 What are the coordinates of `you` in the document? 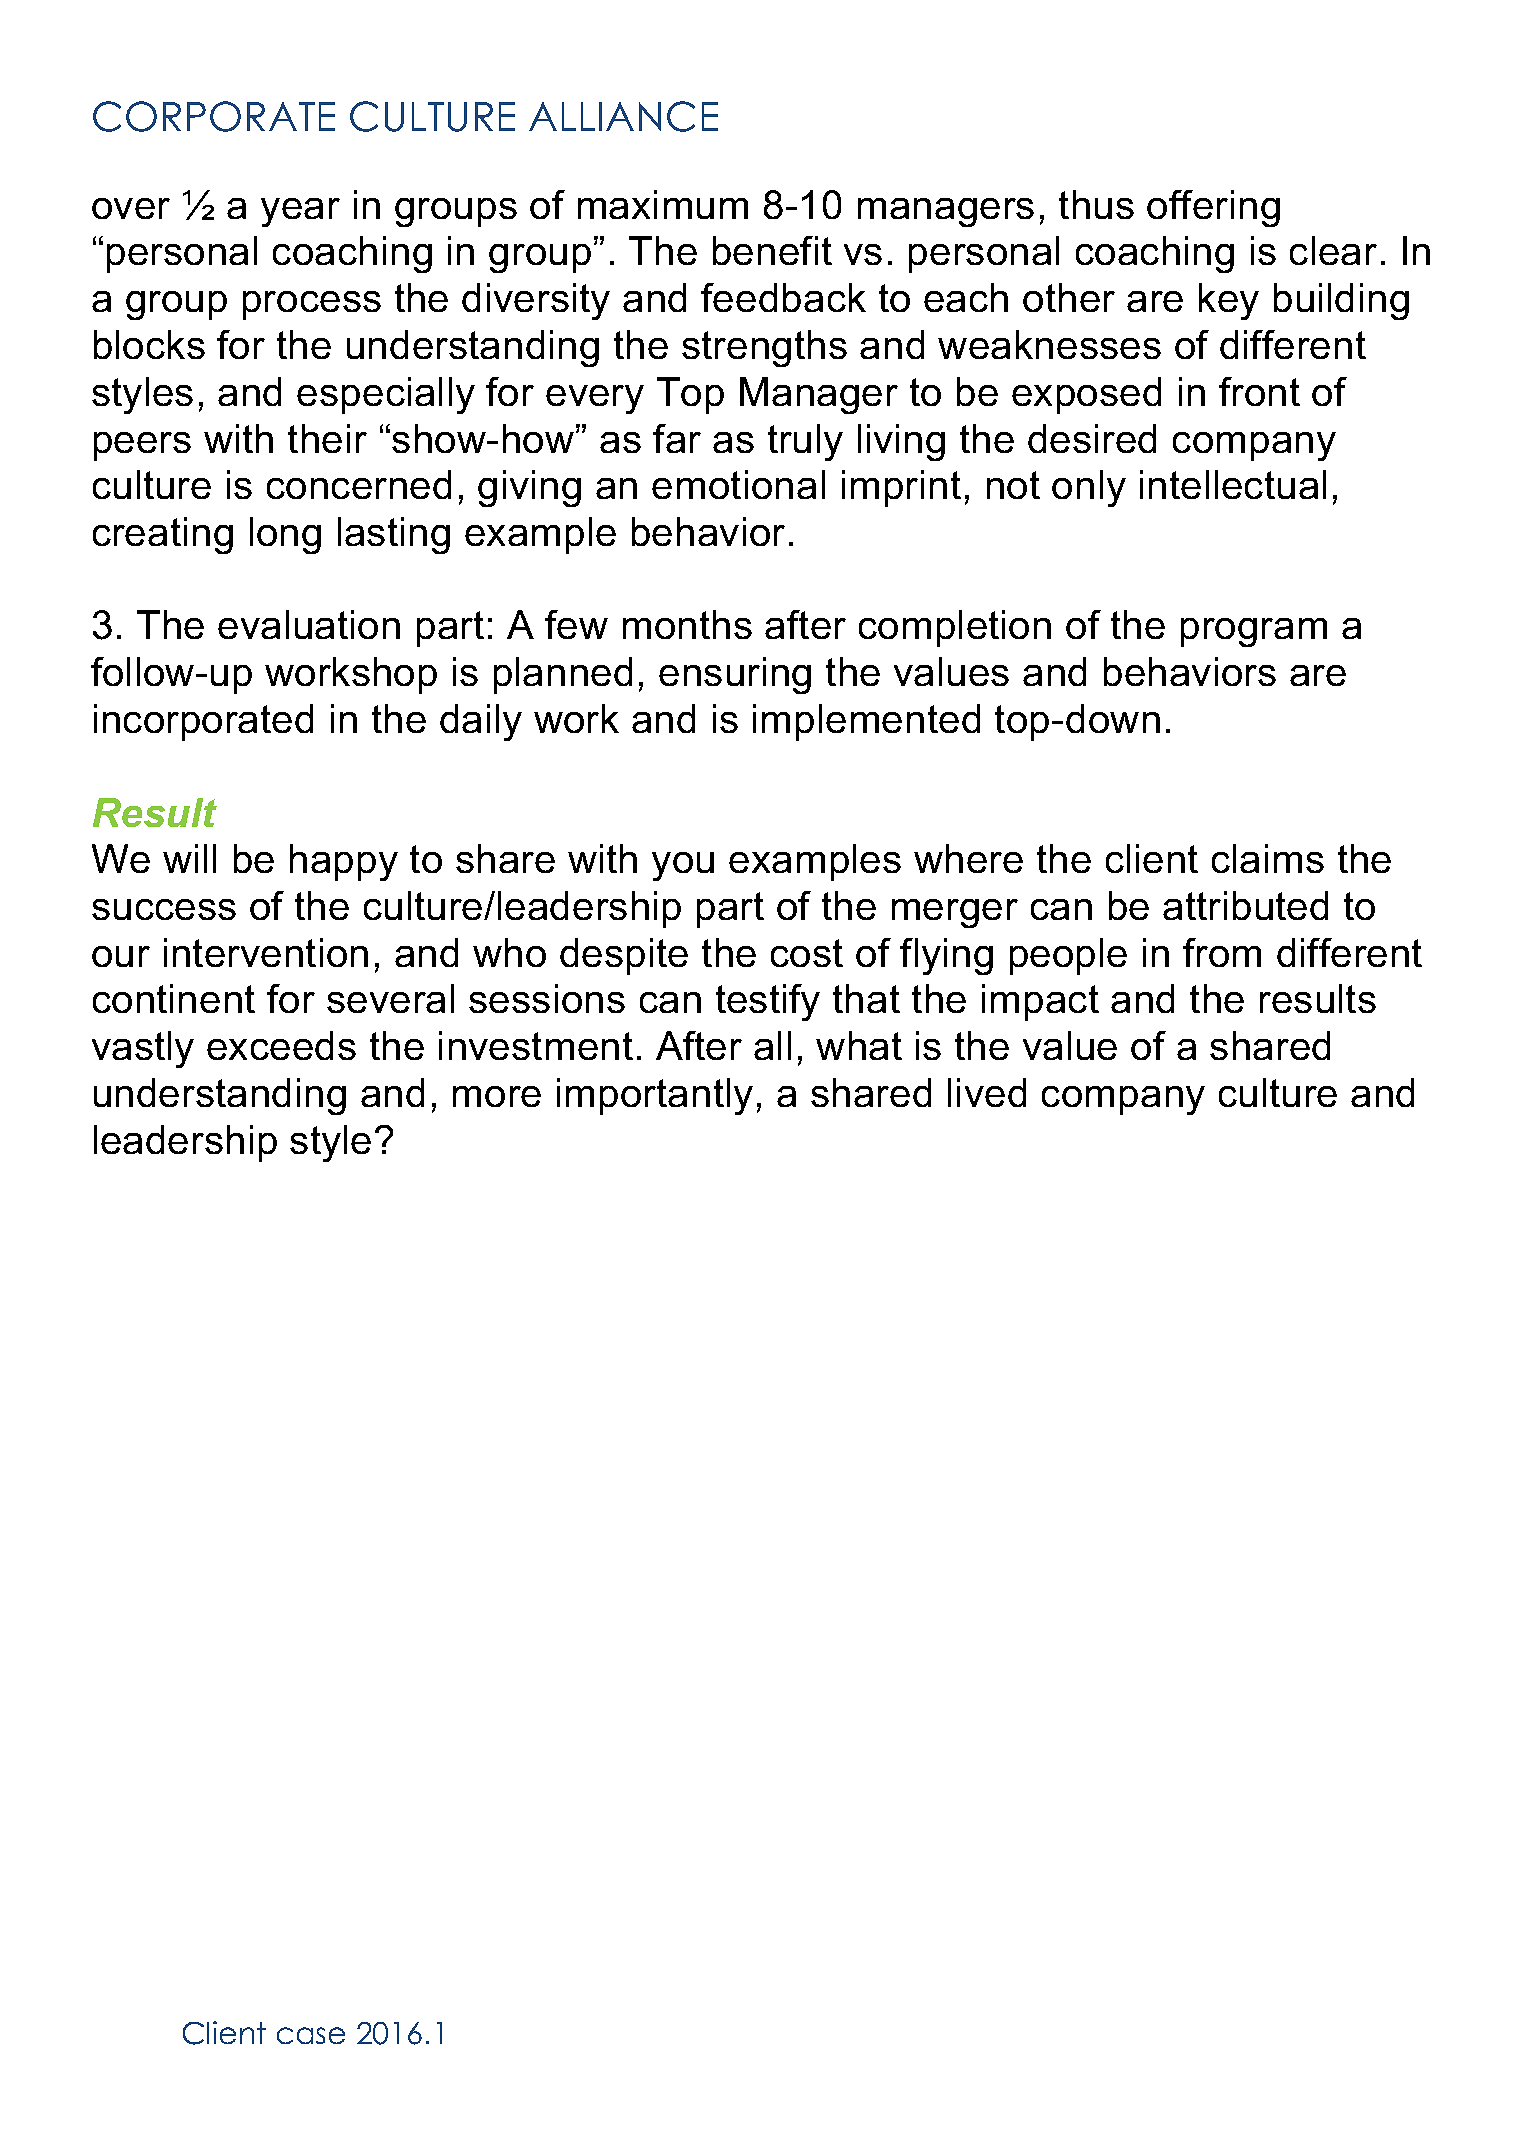 It's located at (683, 866).
